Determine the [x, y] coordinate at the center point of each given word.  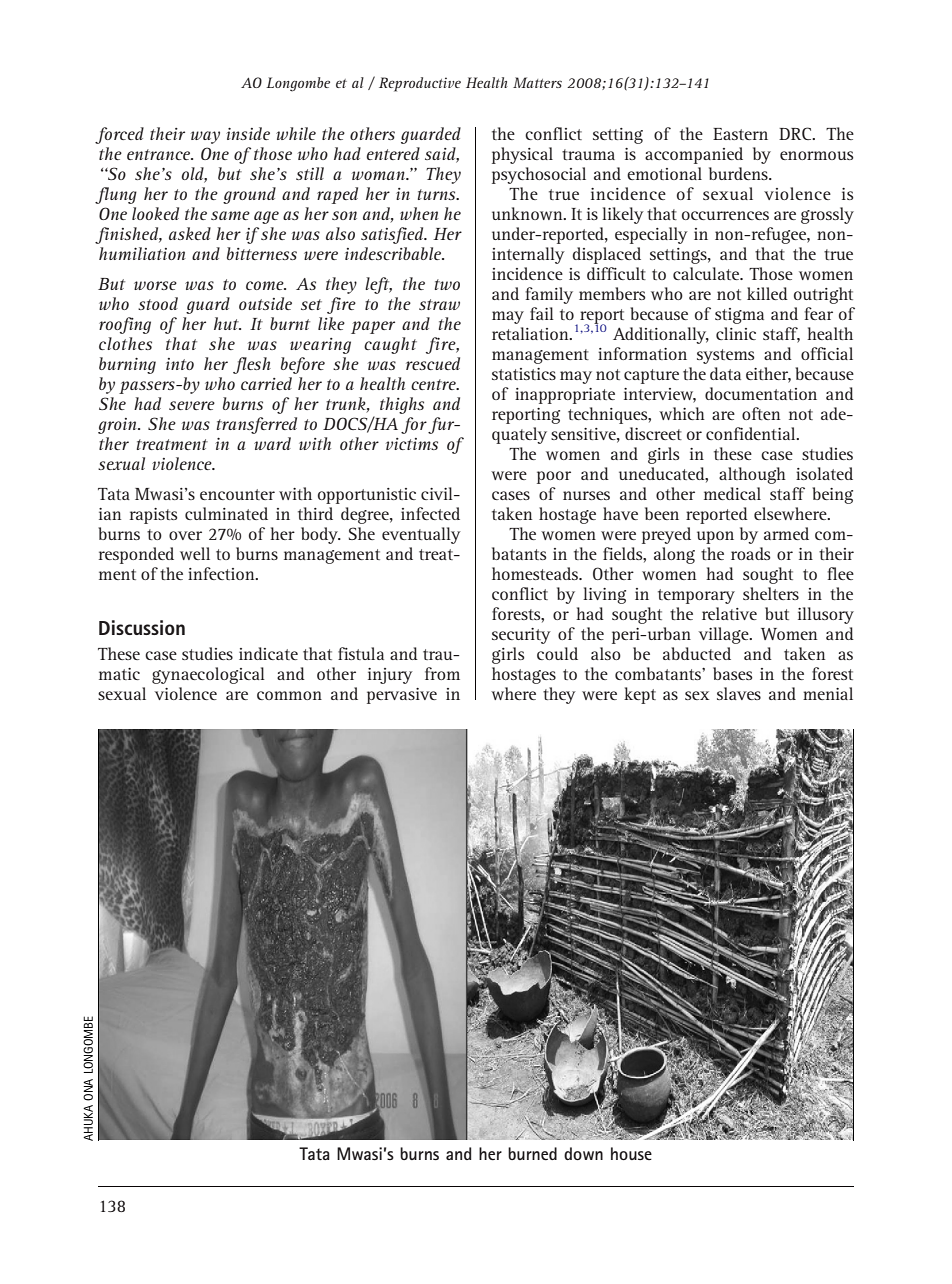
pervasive [402, 696]
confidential [752, 433]
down [583, 1153]
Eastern [740, 134]
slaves [739, 693]
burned [532, 1153]
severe [192, 405]
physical [522, 155]
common [289, 695]
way [205, 137]
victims [412, 444]
